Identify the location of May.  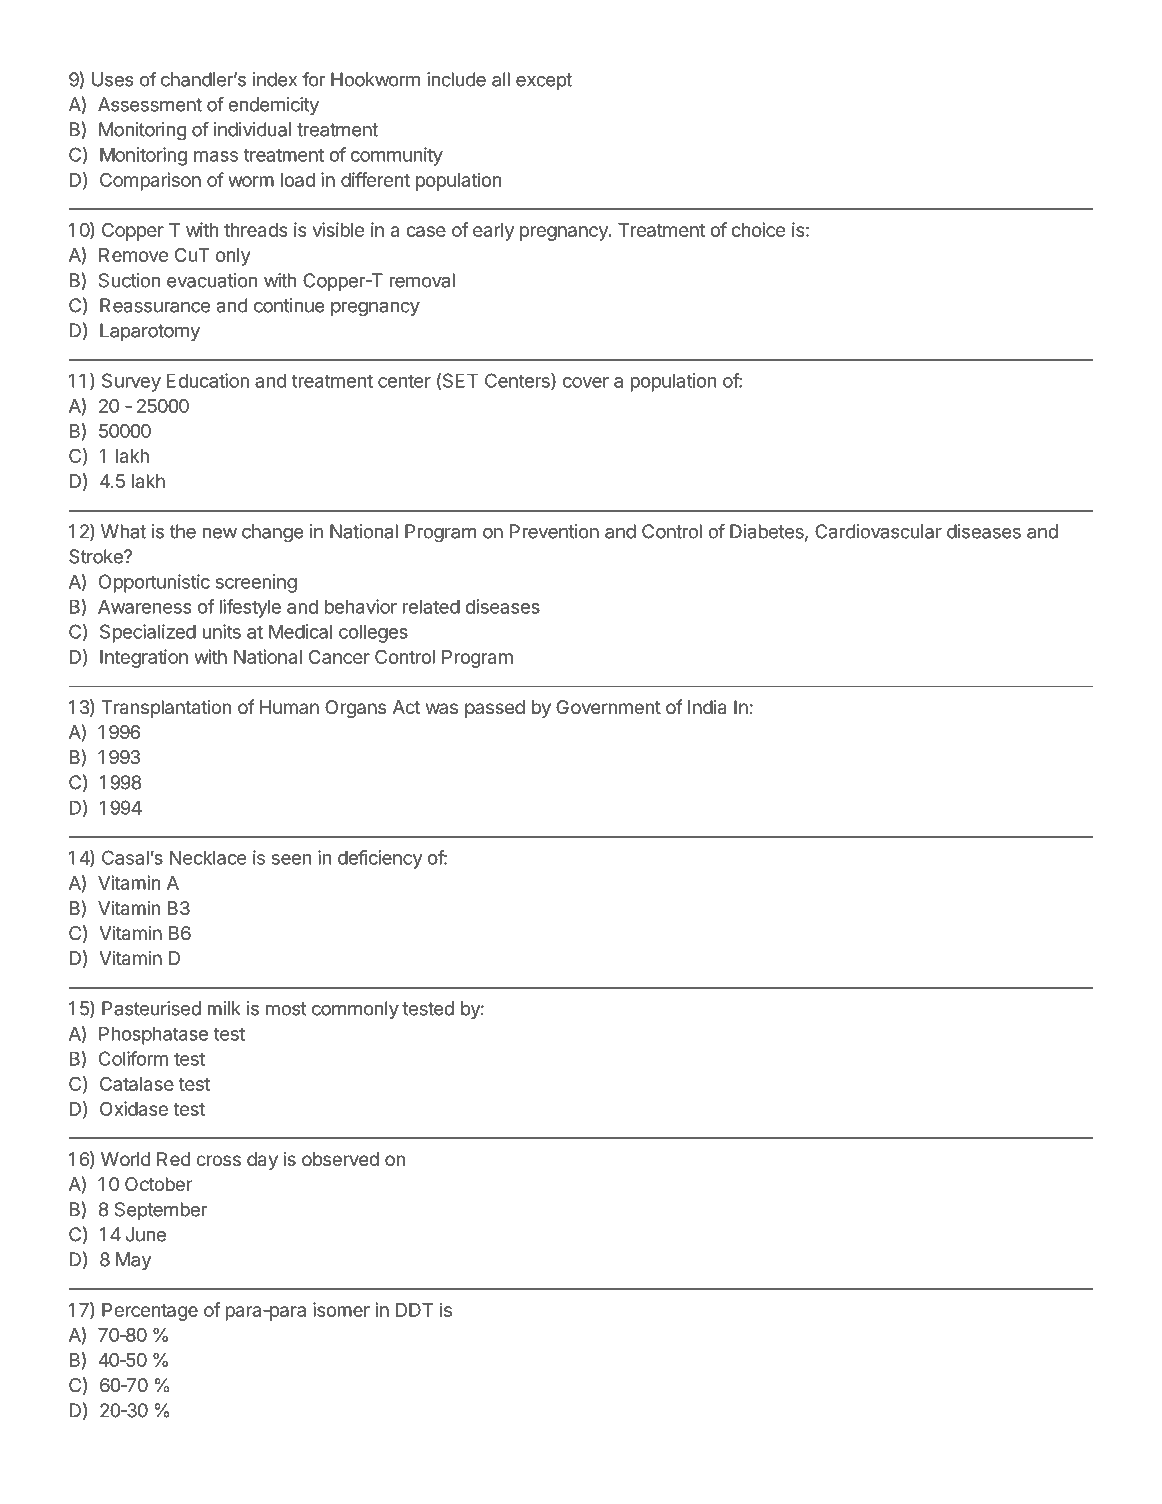
(133, 1261).
